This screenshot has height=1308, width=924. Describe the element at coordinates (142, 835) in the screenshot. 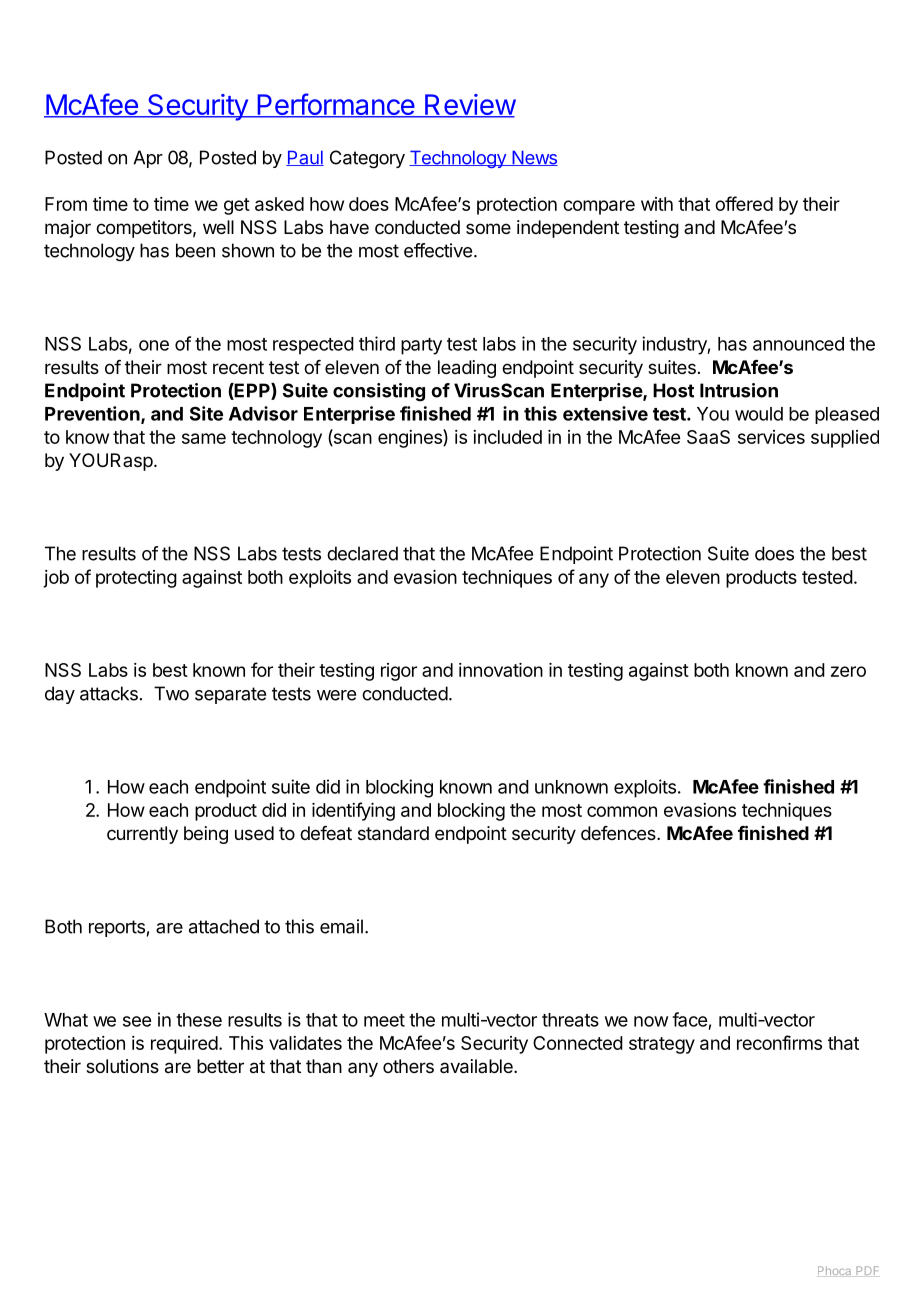

I see `currently` at that location.
